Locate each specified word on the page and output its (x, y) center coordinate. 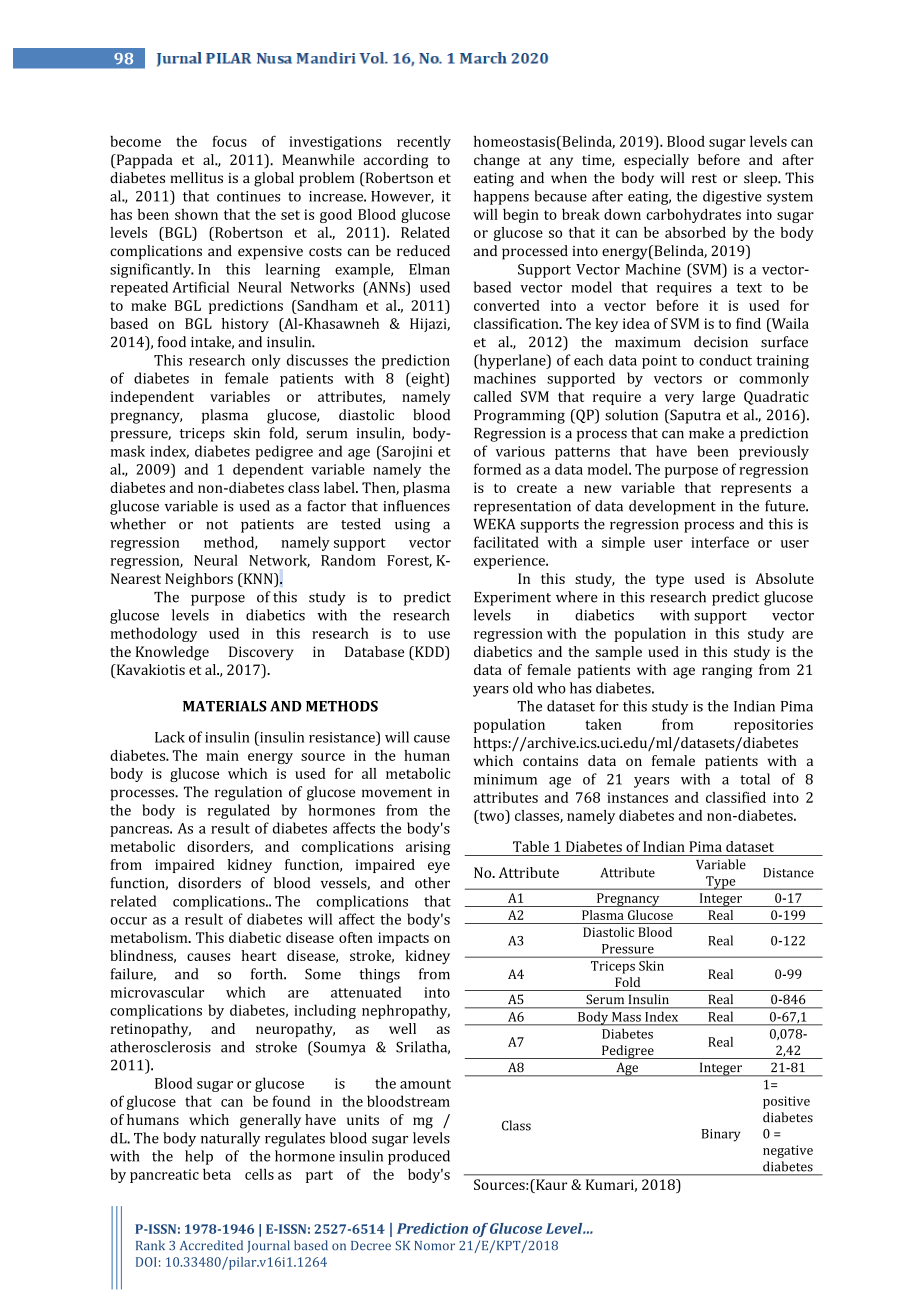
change (497, 161)
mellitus (196, 177)
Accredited (211, 1245)
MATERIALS (225, 706)
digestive (732, 197)
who (551, 688)
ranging (727, 671)
